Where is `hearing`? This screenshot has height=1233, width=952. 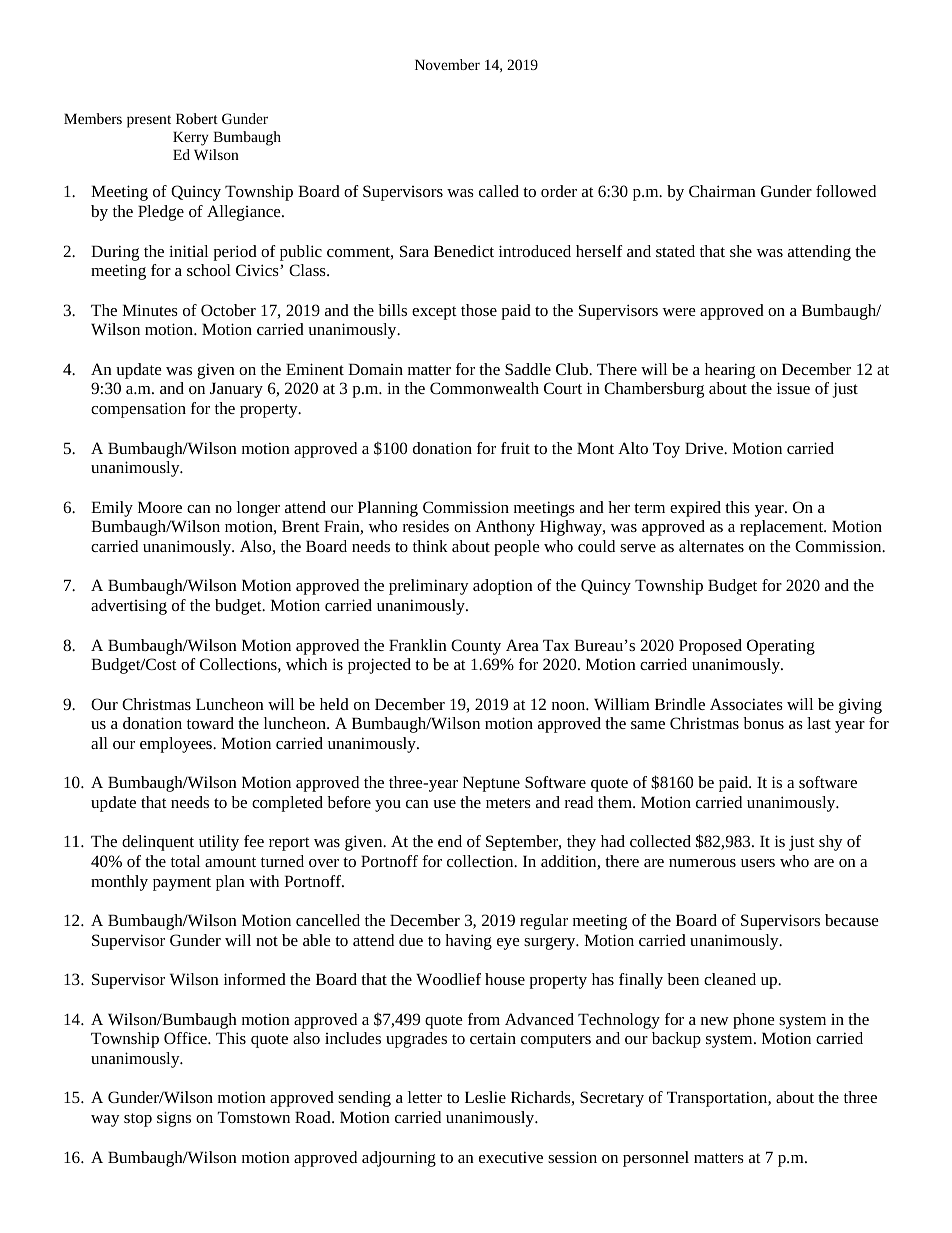 hearing is located at coordinates (730, 371).
